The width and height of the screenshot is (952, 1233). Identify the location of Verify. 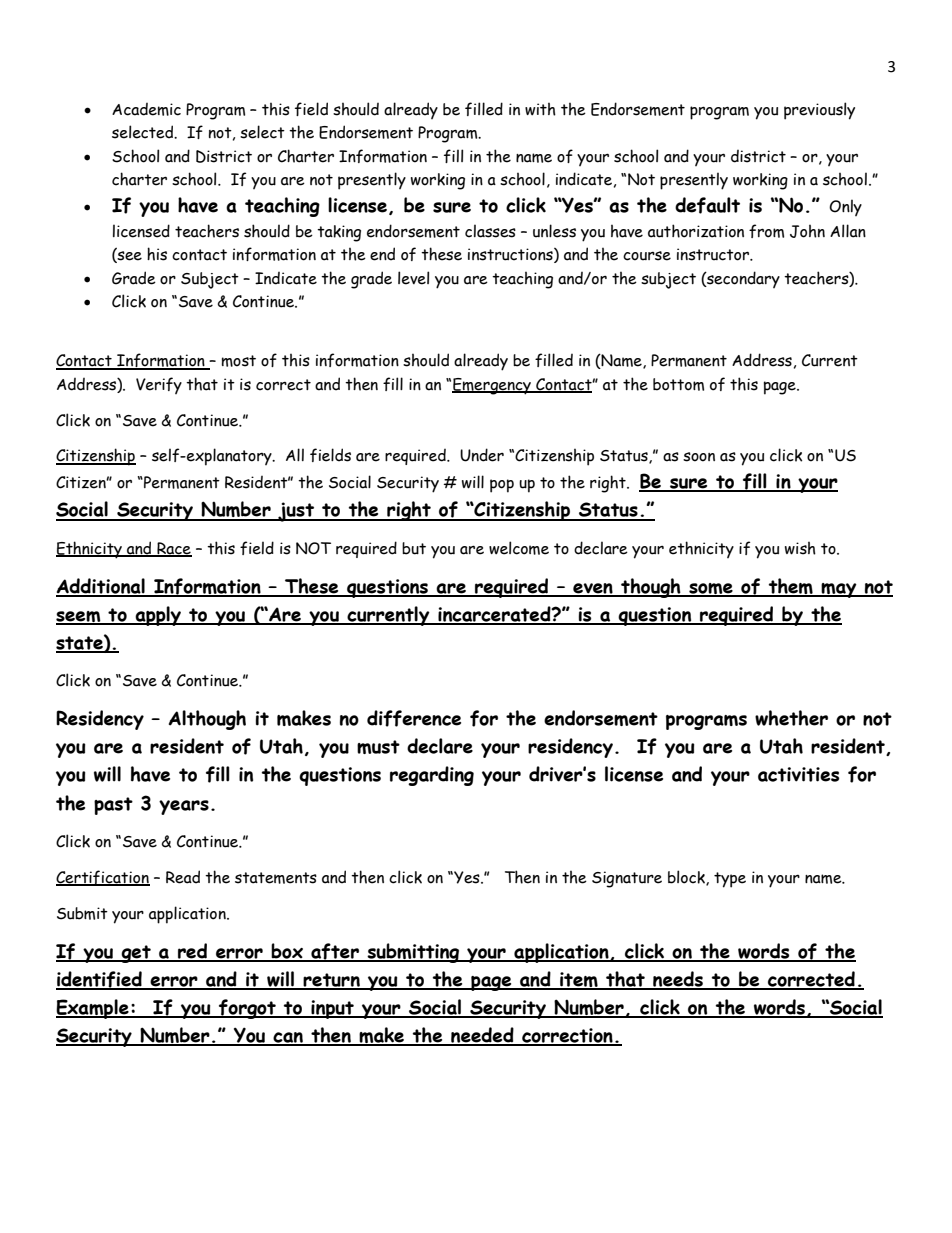
(159, 385).
